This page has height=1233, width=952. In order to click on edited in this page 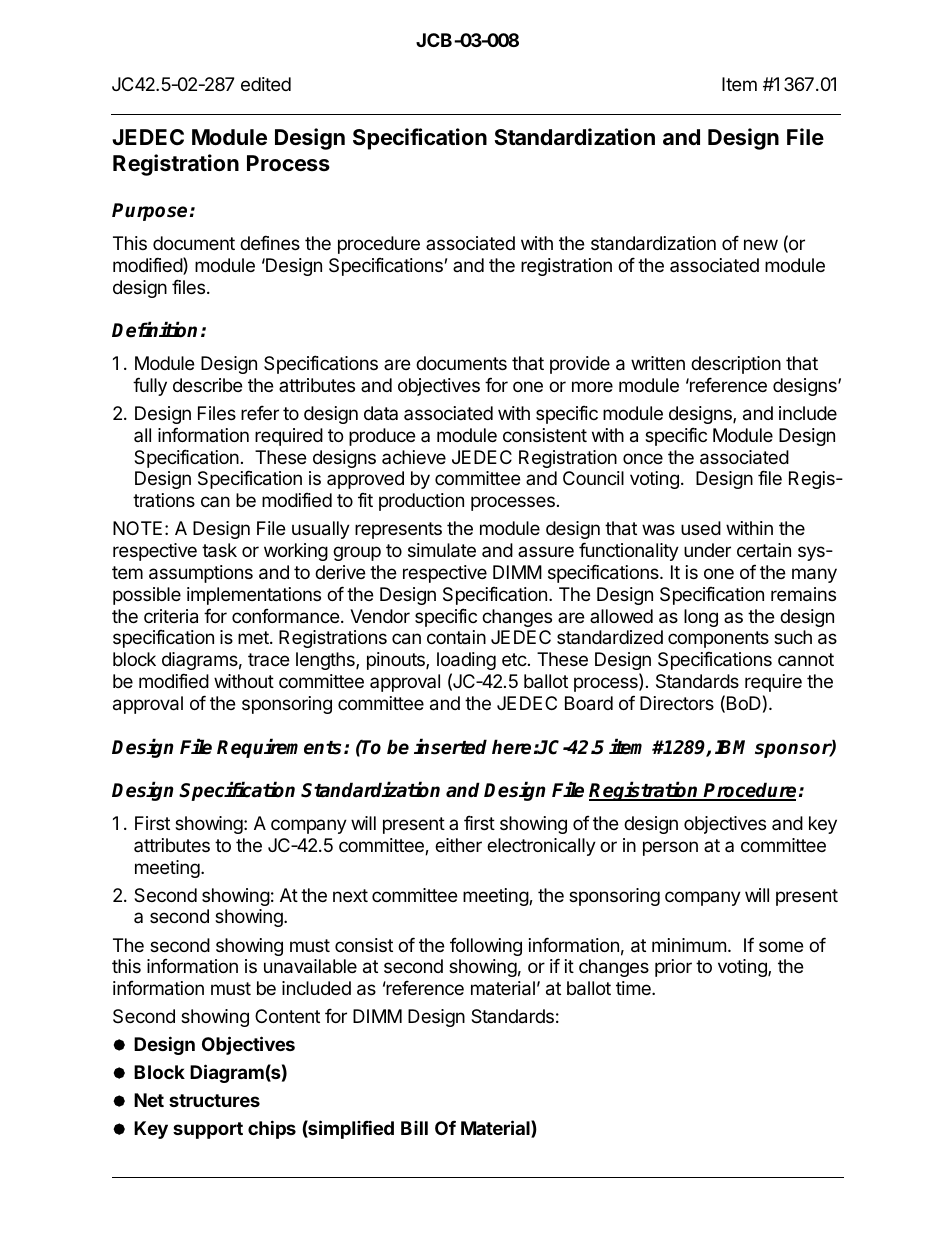, I will do `click(266, 84)`.
